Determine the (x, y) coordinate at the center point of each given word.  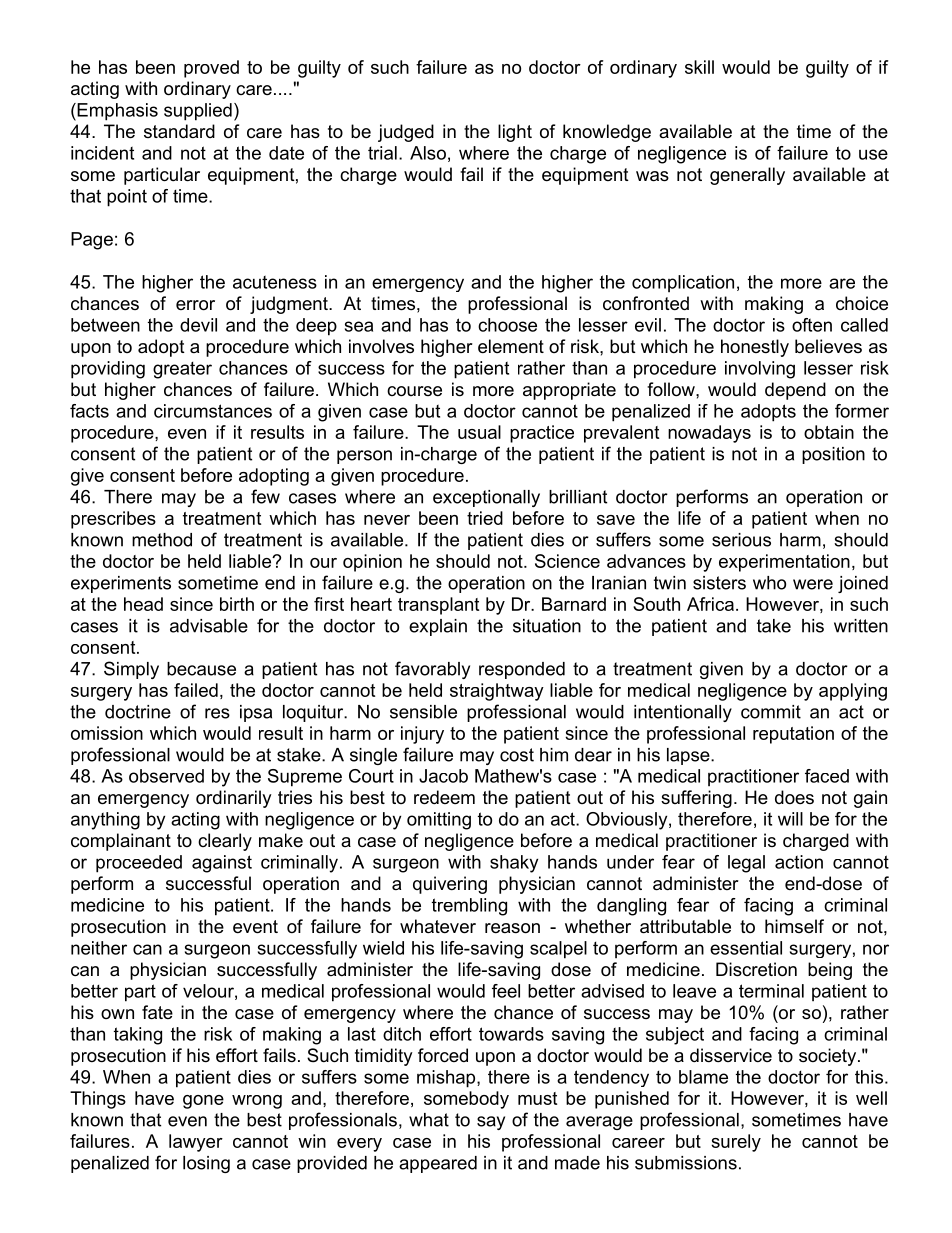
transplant (438, 606)
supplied (198, 112)
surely (736, 1143)
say (491, 1123)
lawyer (196, 1143)
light (515, 133)
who (769, 583)
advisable (209, 626)
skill (699, 67)
